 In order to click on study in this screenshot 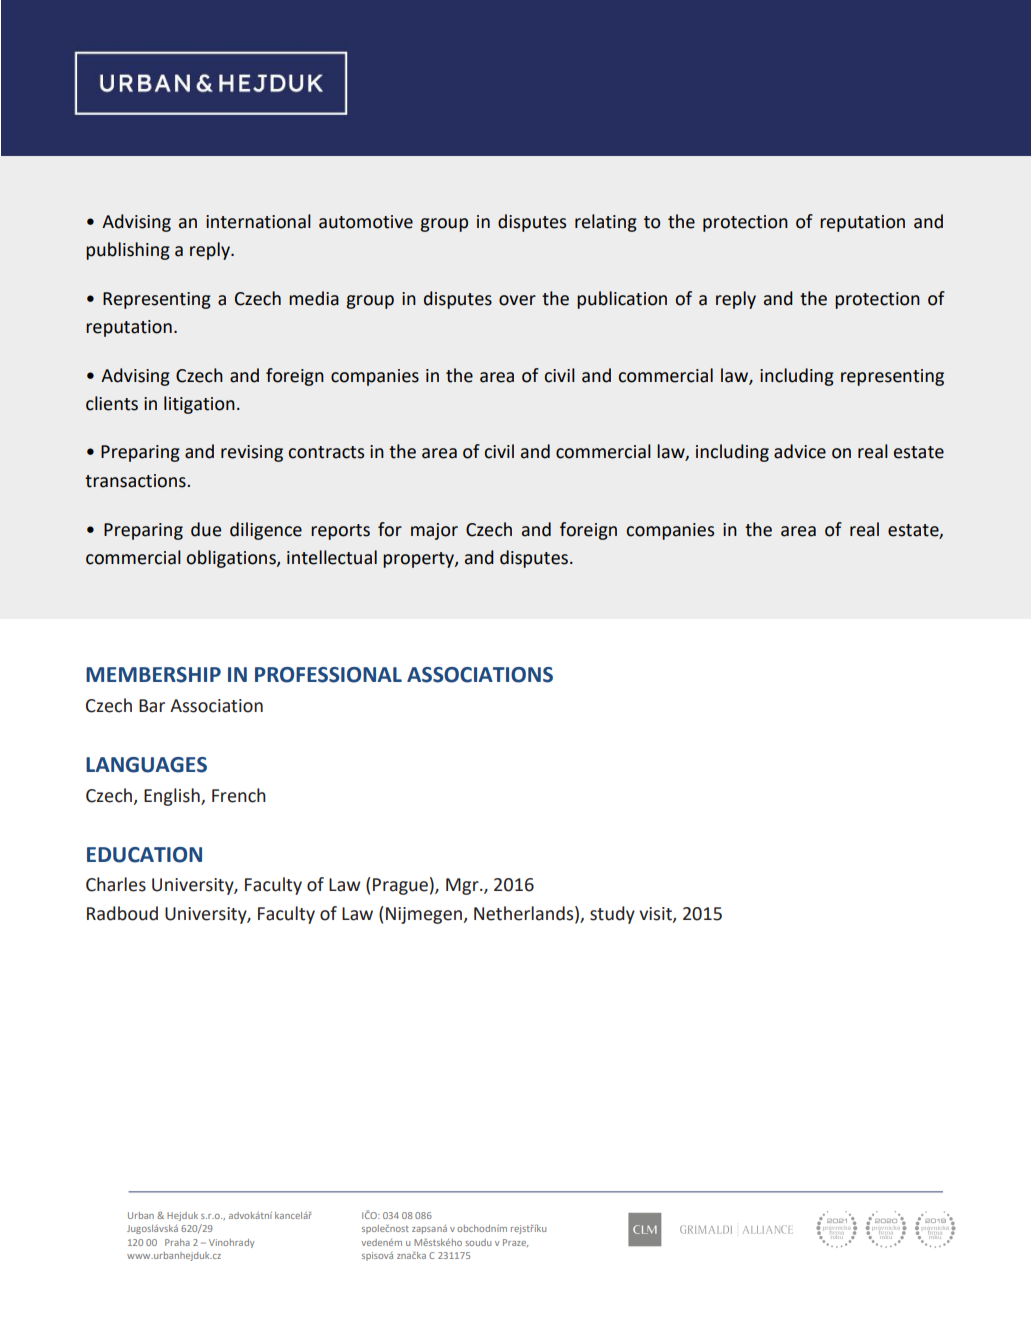, I will do `click(612, 915)`.
